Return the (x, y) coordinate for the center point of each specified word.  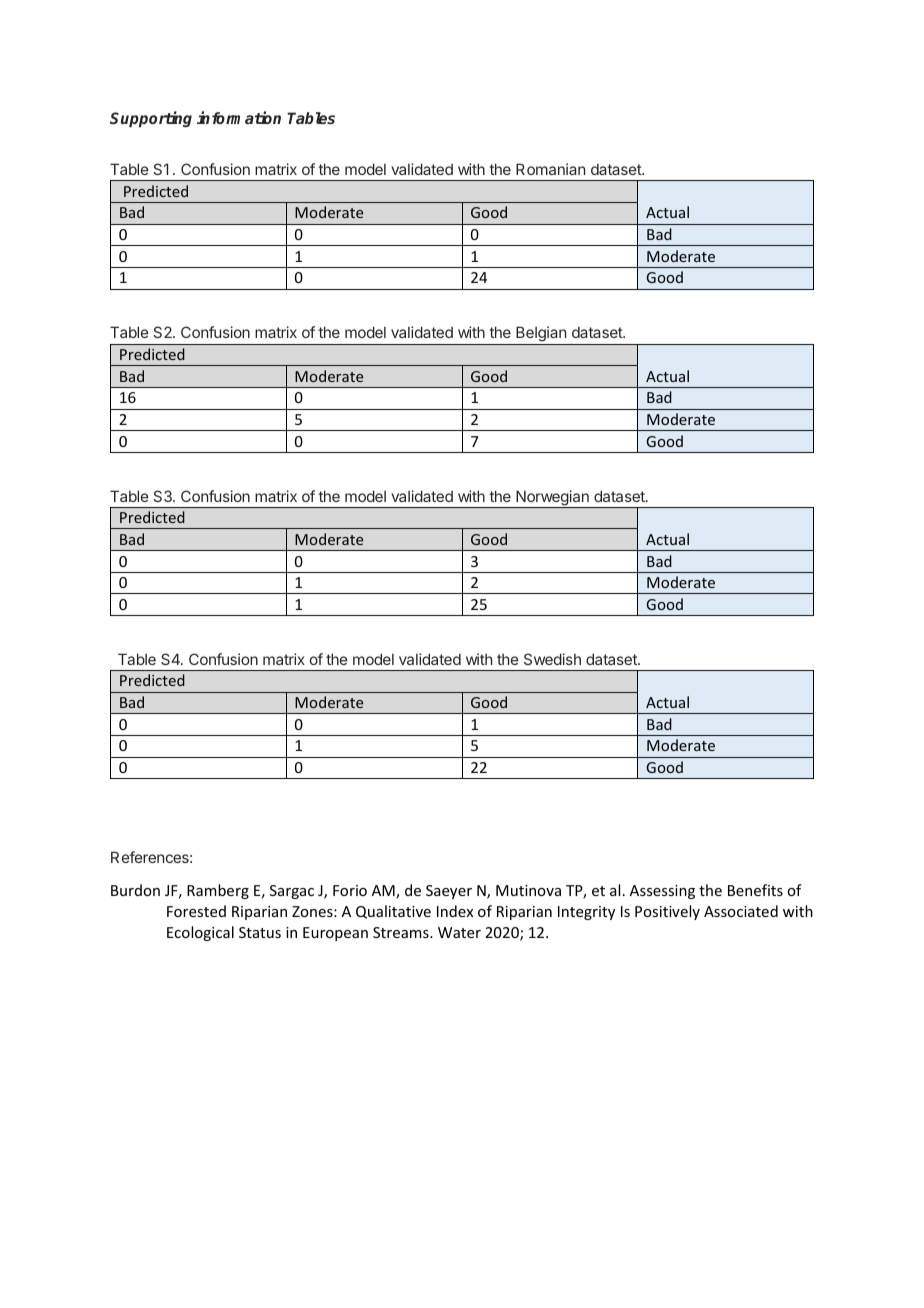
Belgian (541, 335)
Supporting (151, 119)
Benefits (755, 890)
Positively (667, 912)
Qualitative (393, 912)
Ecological (200, 933)
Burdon (135, 890)
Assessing (662, 892)
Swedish (552, 659)
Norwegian (552, 499)
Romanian (550, 169)
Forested (196, 911)
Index (455, 911)
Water (459, 932)
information (239, 117)
